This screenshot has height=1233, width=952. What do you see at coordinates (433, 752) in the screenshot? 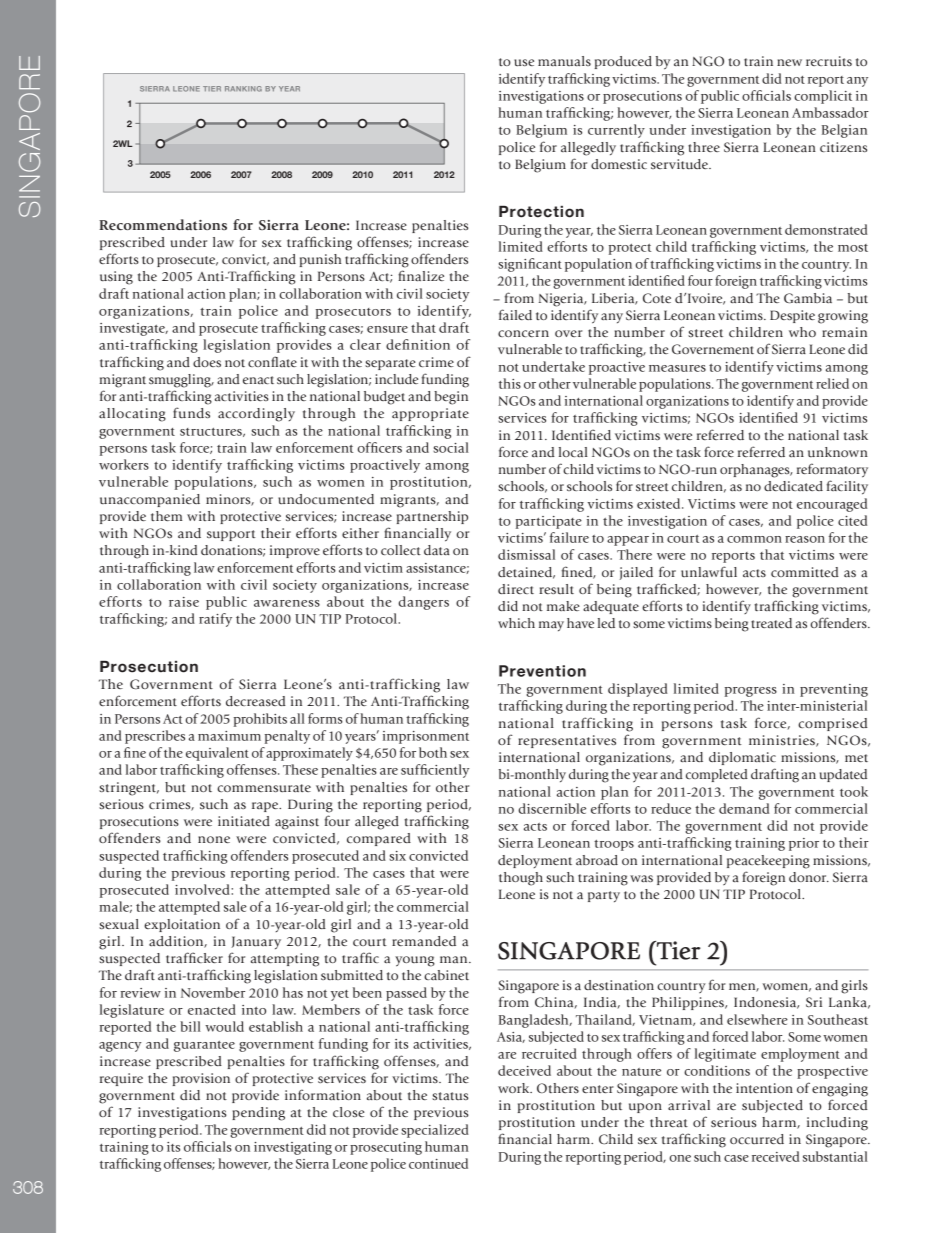
I see `both` at bounding box center [433, 752].
